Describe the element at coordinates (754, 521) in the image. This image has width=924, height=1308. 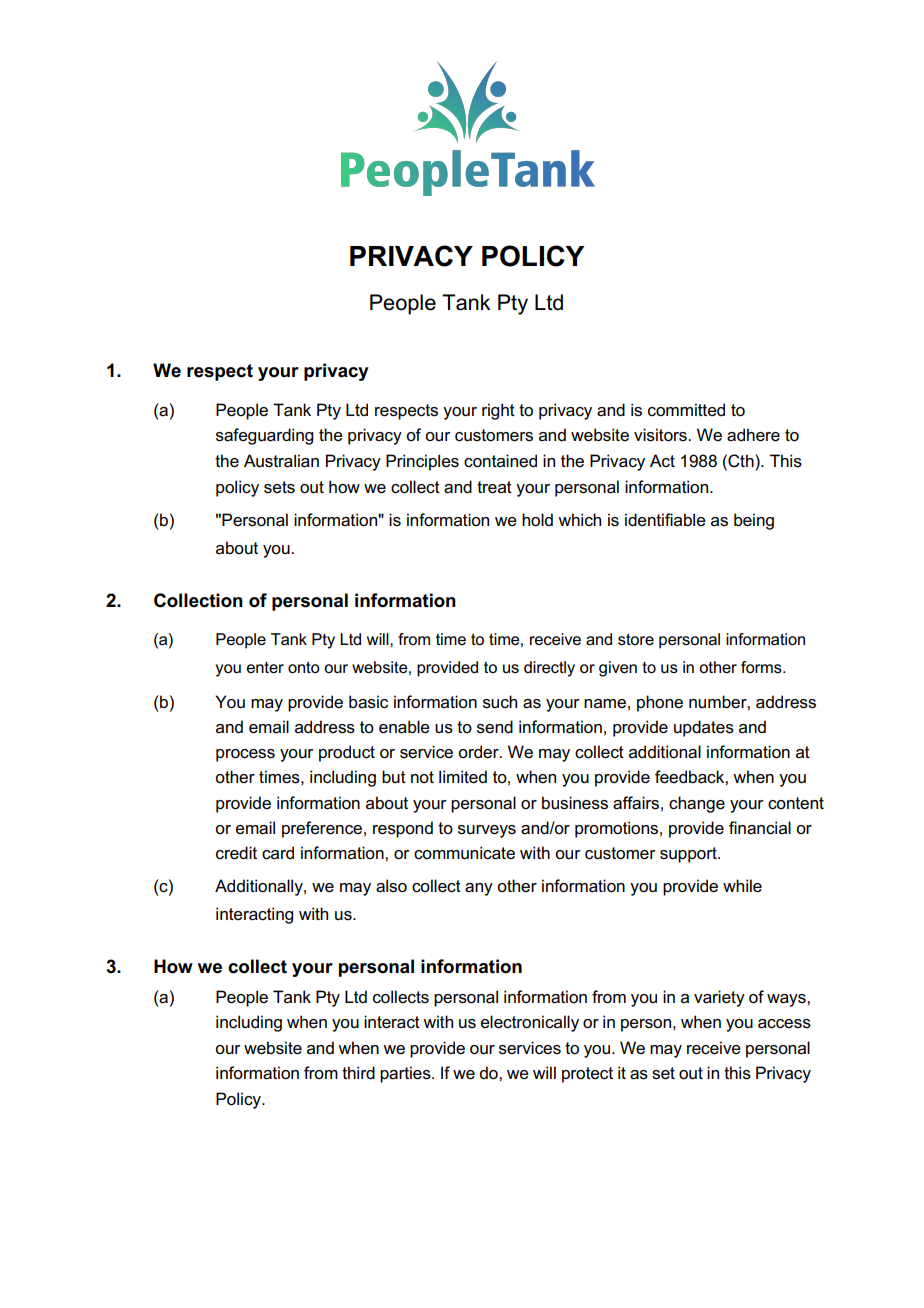
I see `being` at that location.
